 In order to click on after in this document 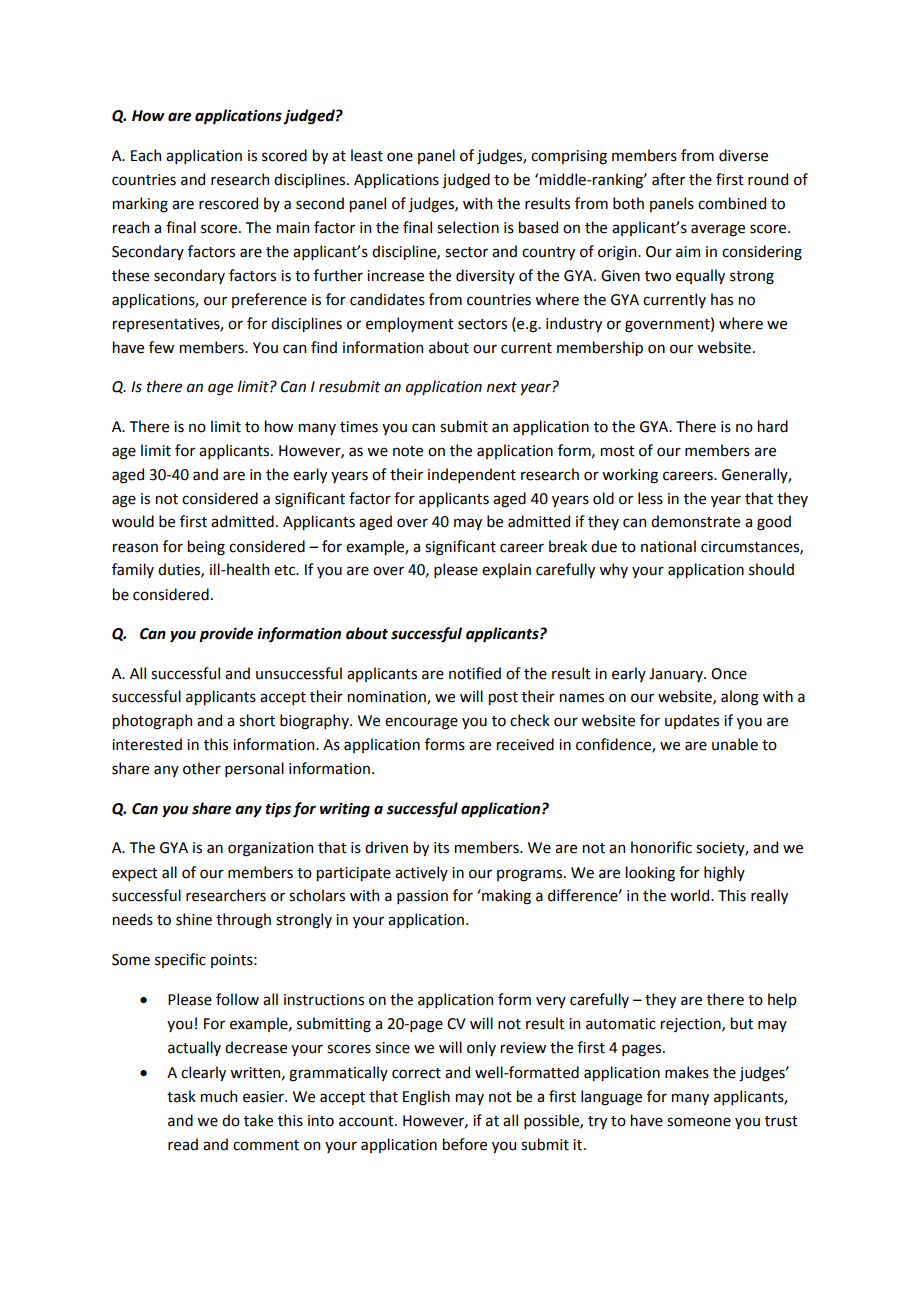, I will do `click(668, 179)`.
